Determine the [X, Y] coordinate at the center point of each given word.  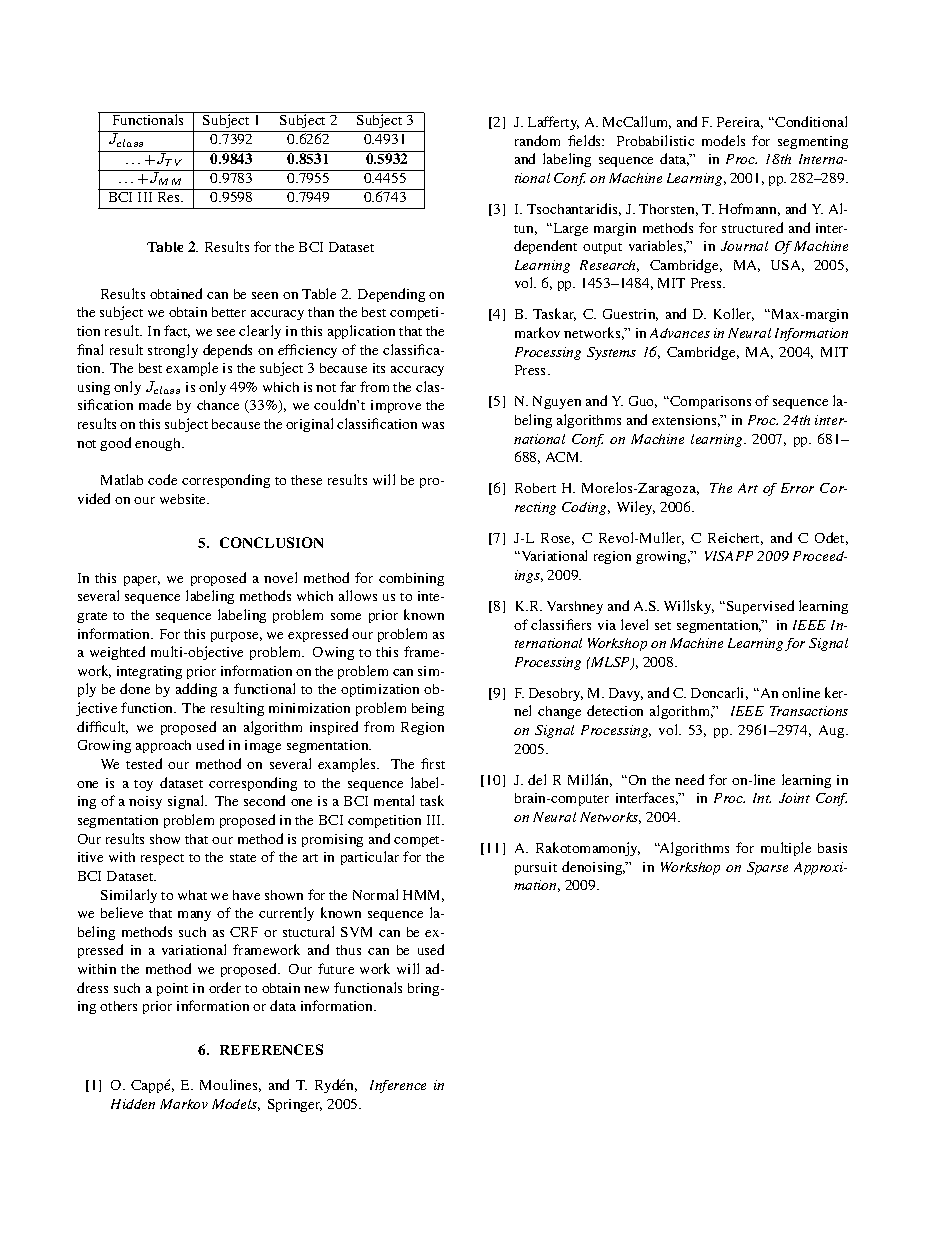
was [433, 425]
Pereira [740, 123]
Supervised [759, 607]
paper [142, 581]
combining [411, 579]
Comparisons [709, 402]
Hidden [133, 1104]
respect [162, 859]
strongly [173, 351]
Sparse [767, 868]
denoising [593, 868]
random [537, 140]
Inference [398, 1086]
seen [265, 295]
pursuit [536, 868]
